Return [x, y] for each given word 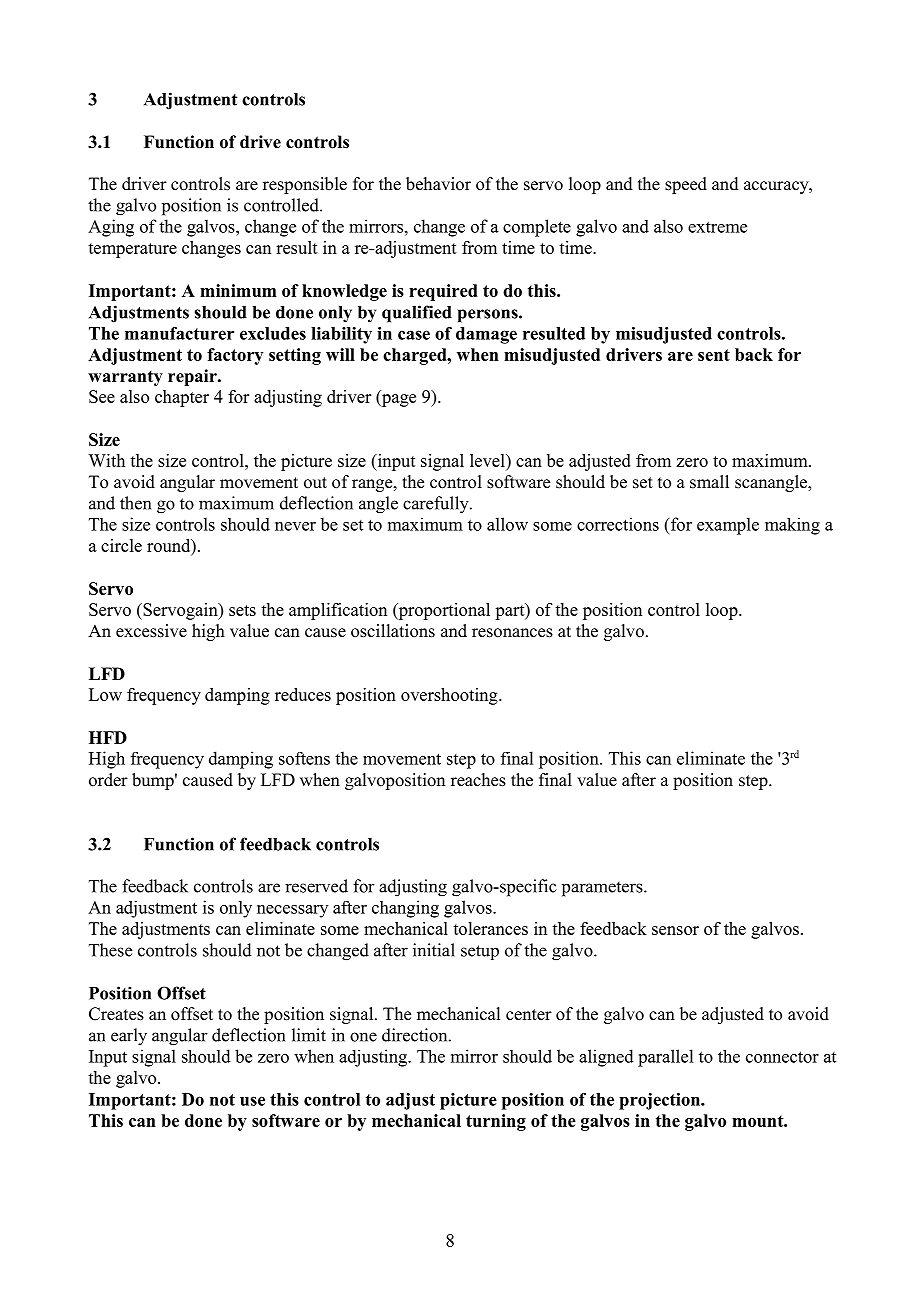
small [709, 482]
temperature [132, 250]
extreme [717, 227]
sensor [675, 930]
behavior [438, 184]
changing [405, 909]
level [488, 460]
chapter [182, 398]
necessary [292, 911]
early [129, 1037]
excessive [151, 631]
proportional [443, 611]
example [728, 526]
